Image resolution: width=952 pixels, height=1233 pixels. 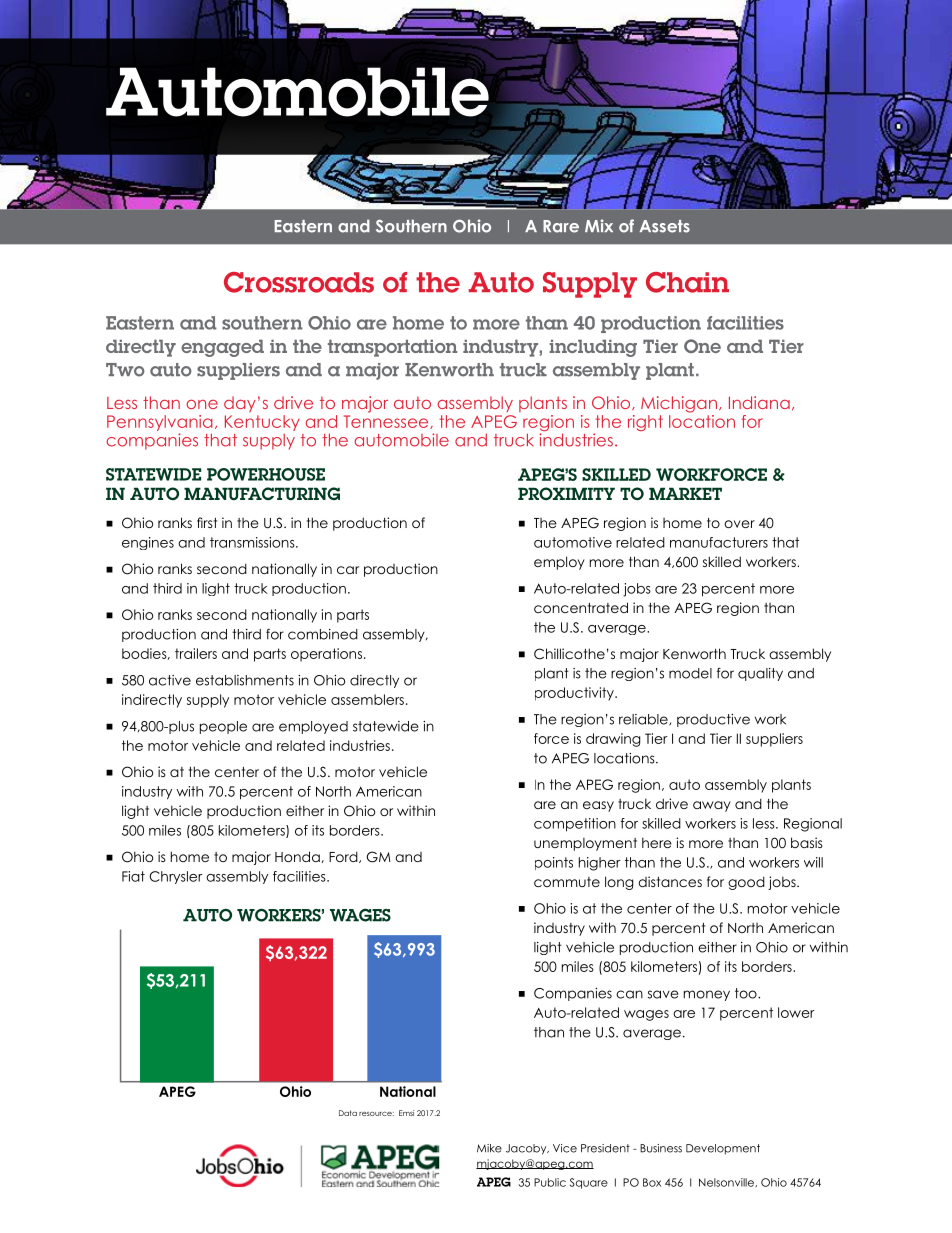 What do you see at coordinates (299, 282) in the document?
I see `Crossroads` at bounding box center [299, 282].
